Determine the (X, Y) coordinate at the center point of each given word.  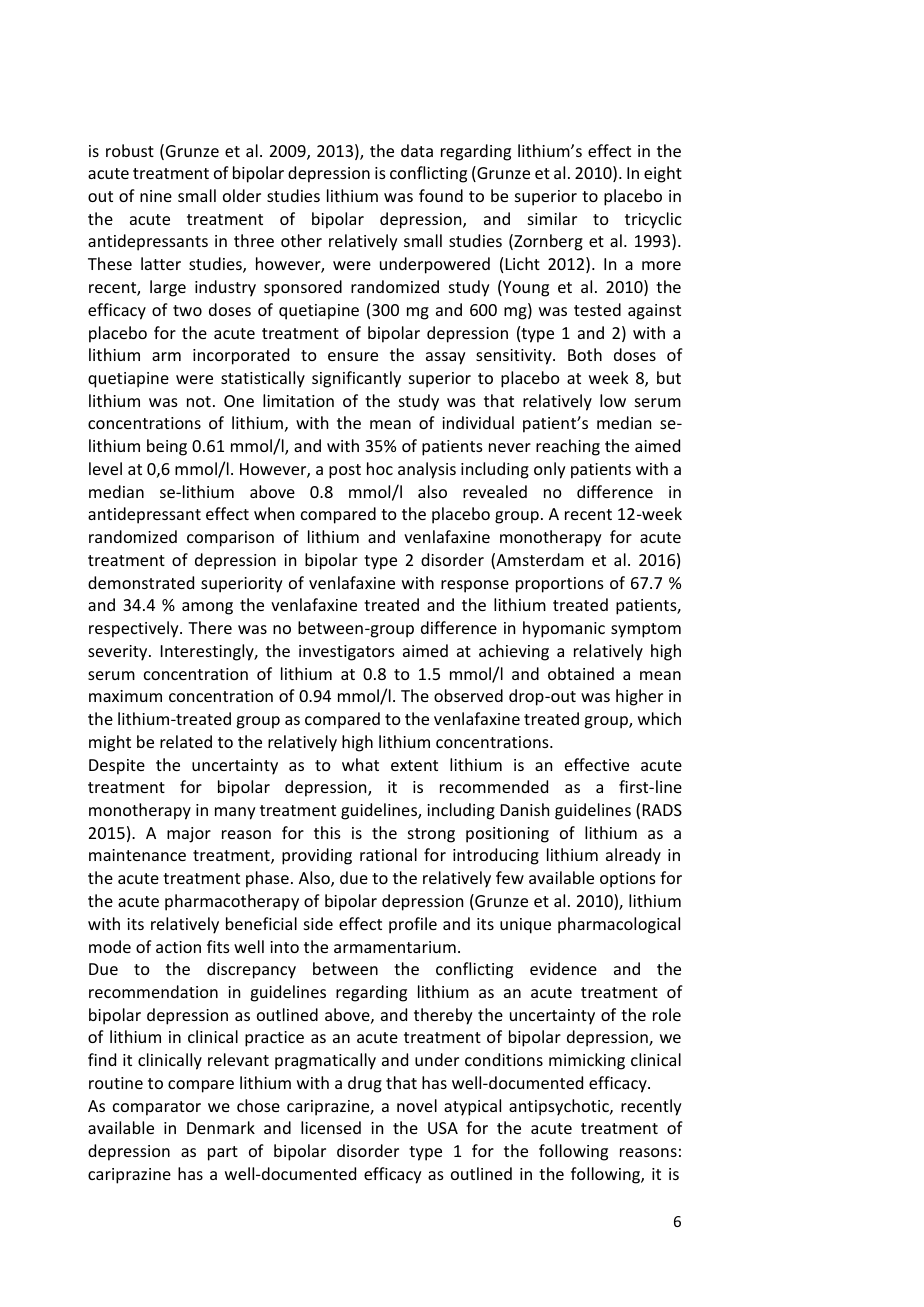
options (628, 880)
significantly (356, 379)
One (239, 401)
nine (156, 196)
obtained (581, 673)
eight (663, 174)
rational (388, 854)
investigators (347, 653)
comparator (157, 1108)
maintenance (137, 855)
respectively (135, 629)
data (417, 150)
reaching (568, 447)
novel (417, 1105)
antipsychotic (560, 1107)
